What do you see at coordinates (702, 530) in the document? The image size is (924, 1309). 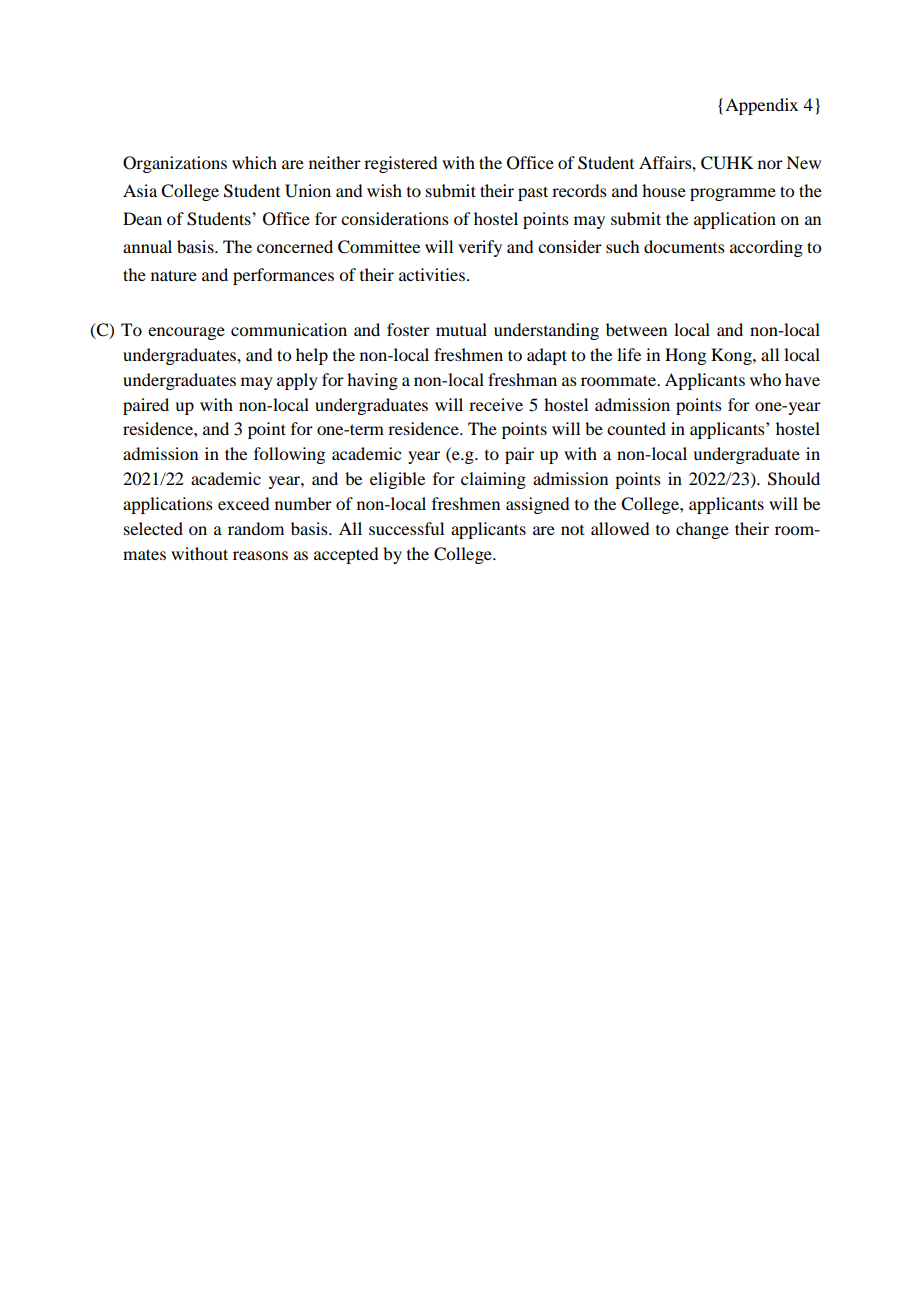 I see `change` at bounding box center [702, 530].
